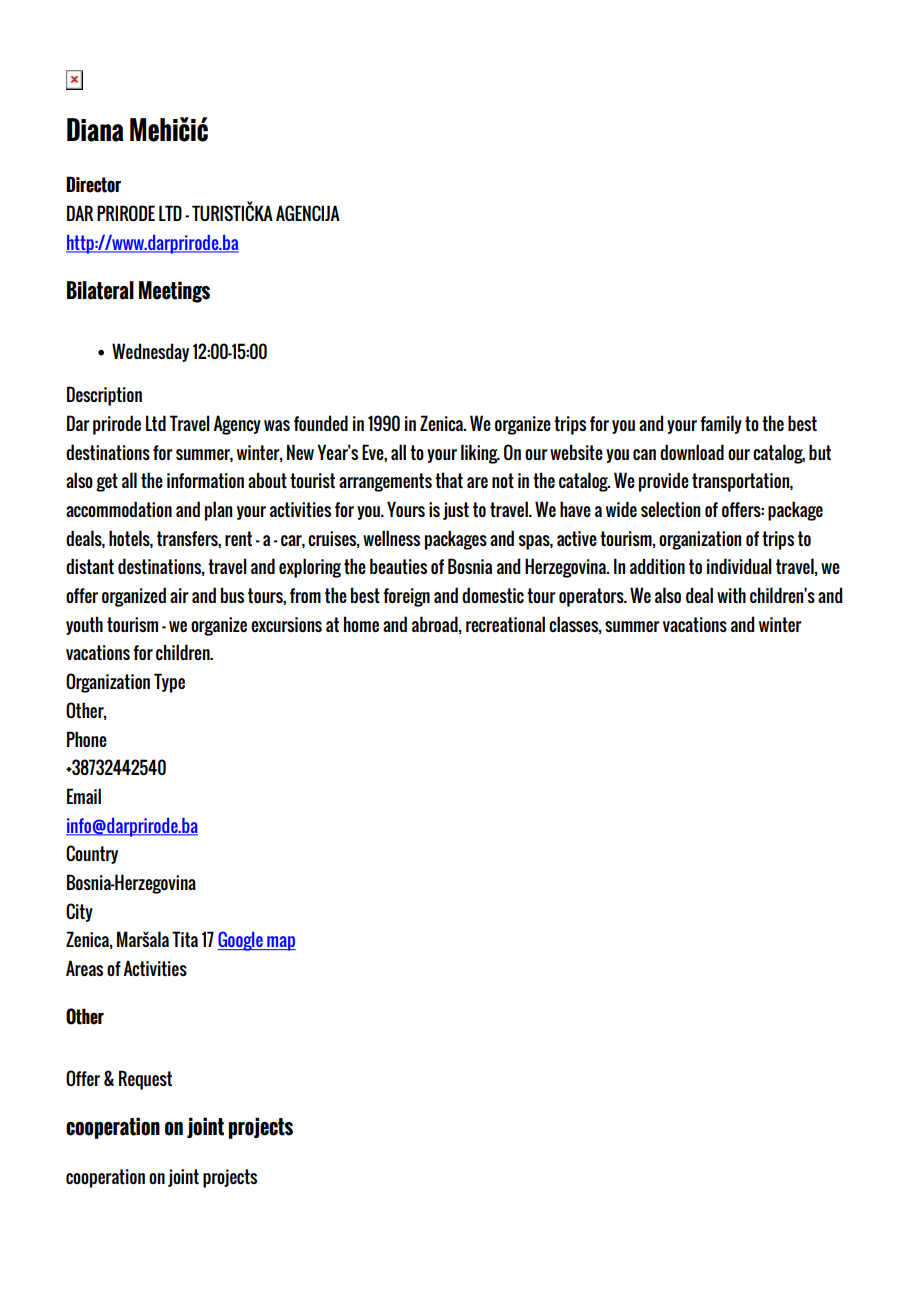 This image has width=924, height=1308. Describe the element at coordinates (93, 184) in the image. I see `Director` at that location.
